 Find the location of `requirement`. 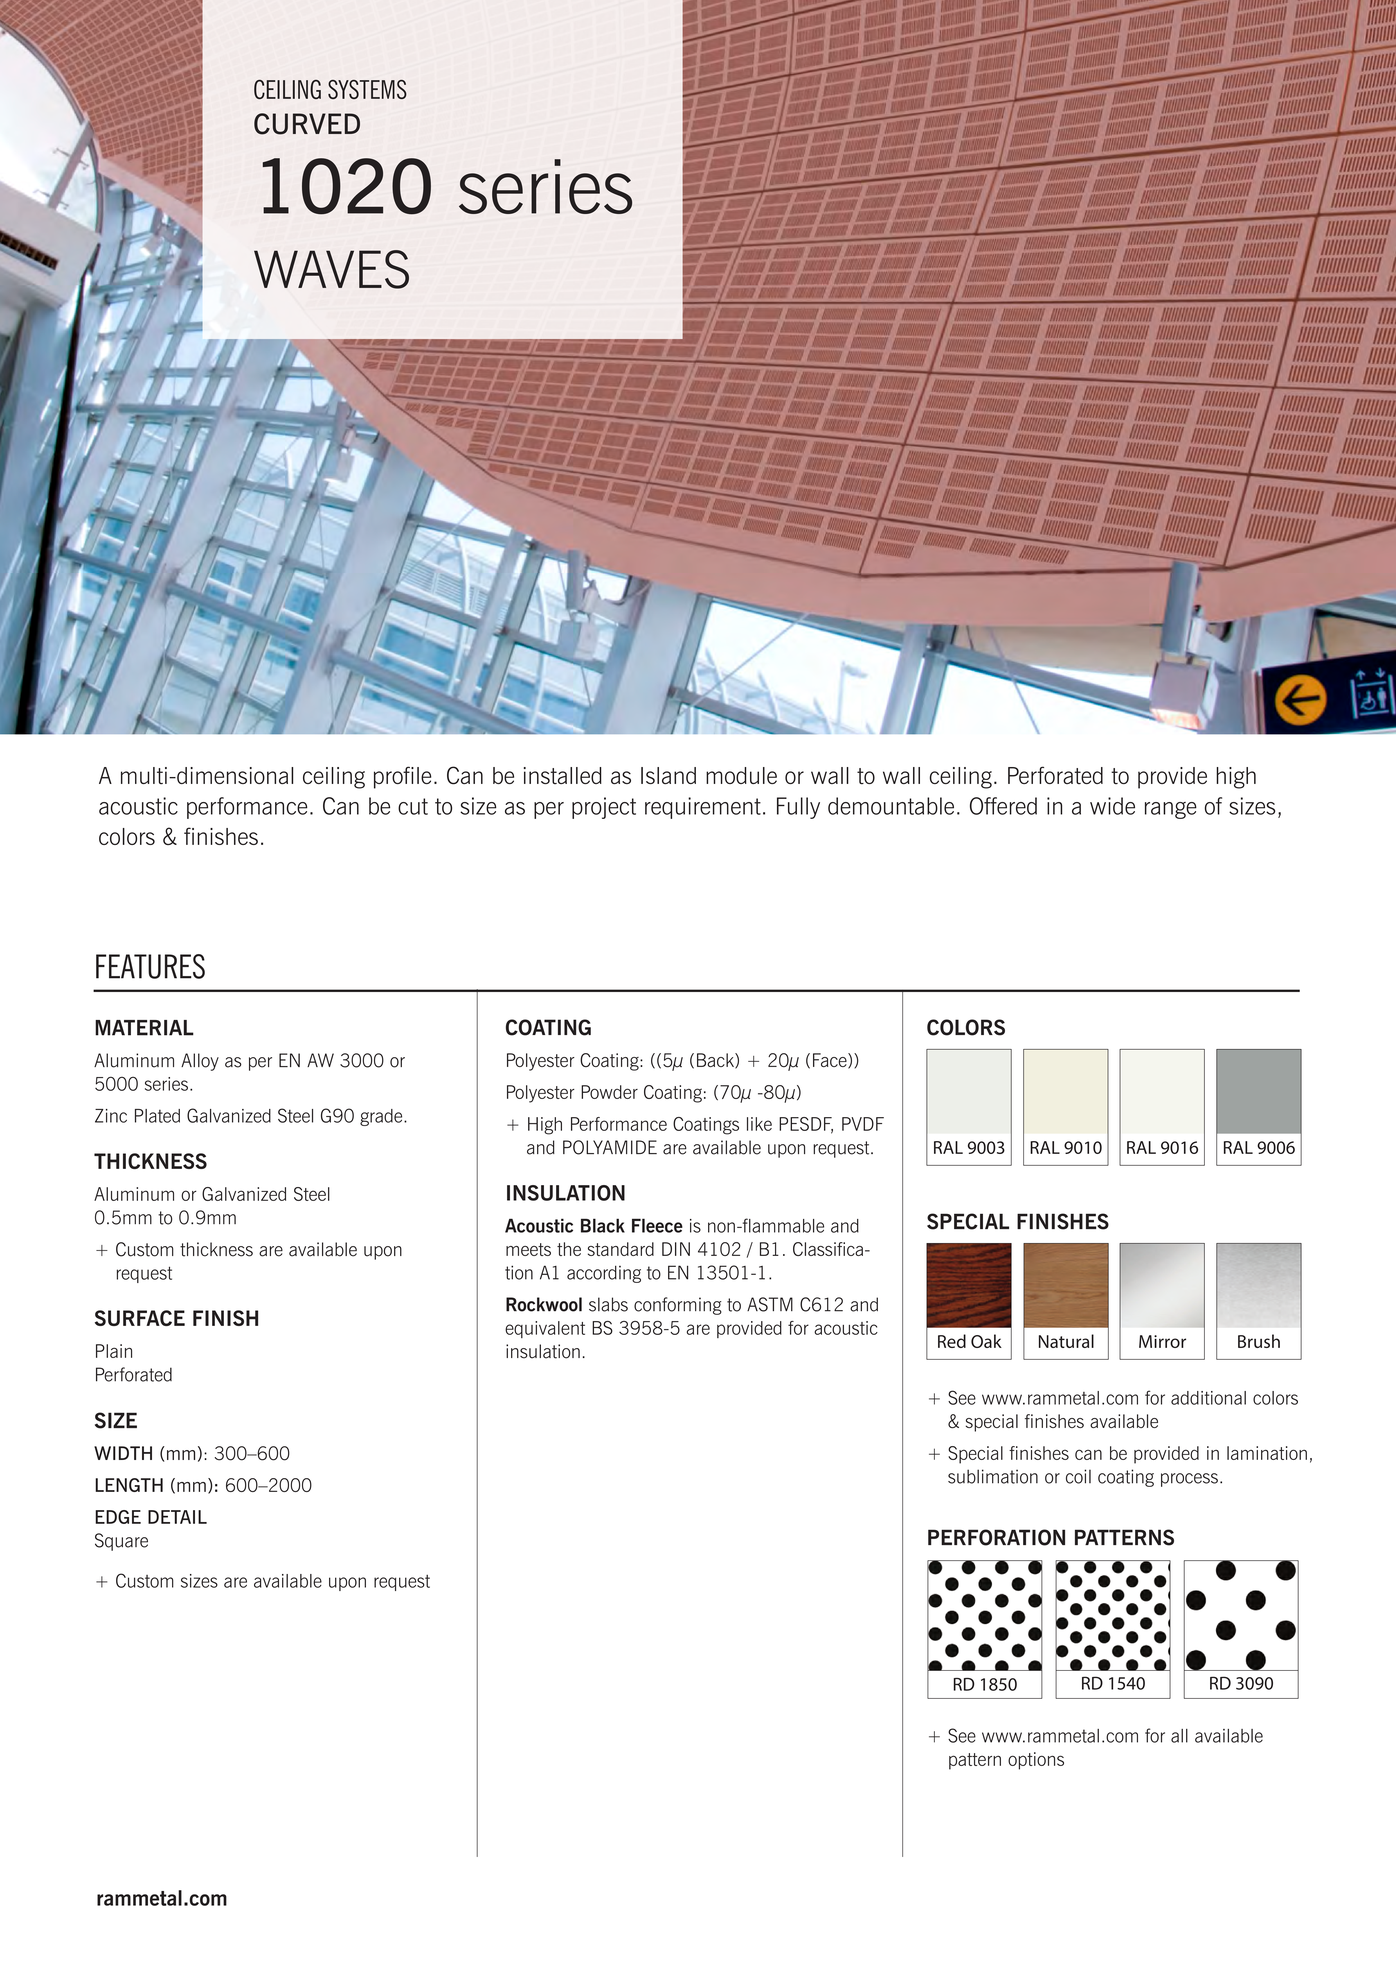

requirement is located at coordinates (703, 808).
